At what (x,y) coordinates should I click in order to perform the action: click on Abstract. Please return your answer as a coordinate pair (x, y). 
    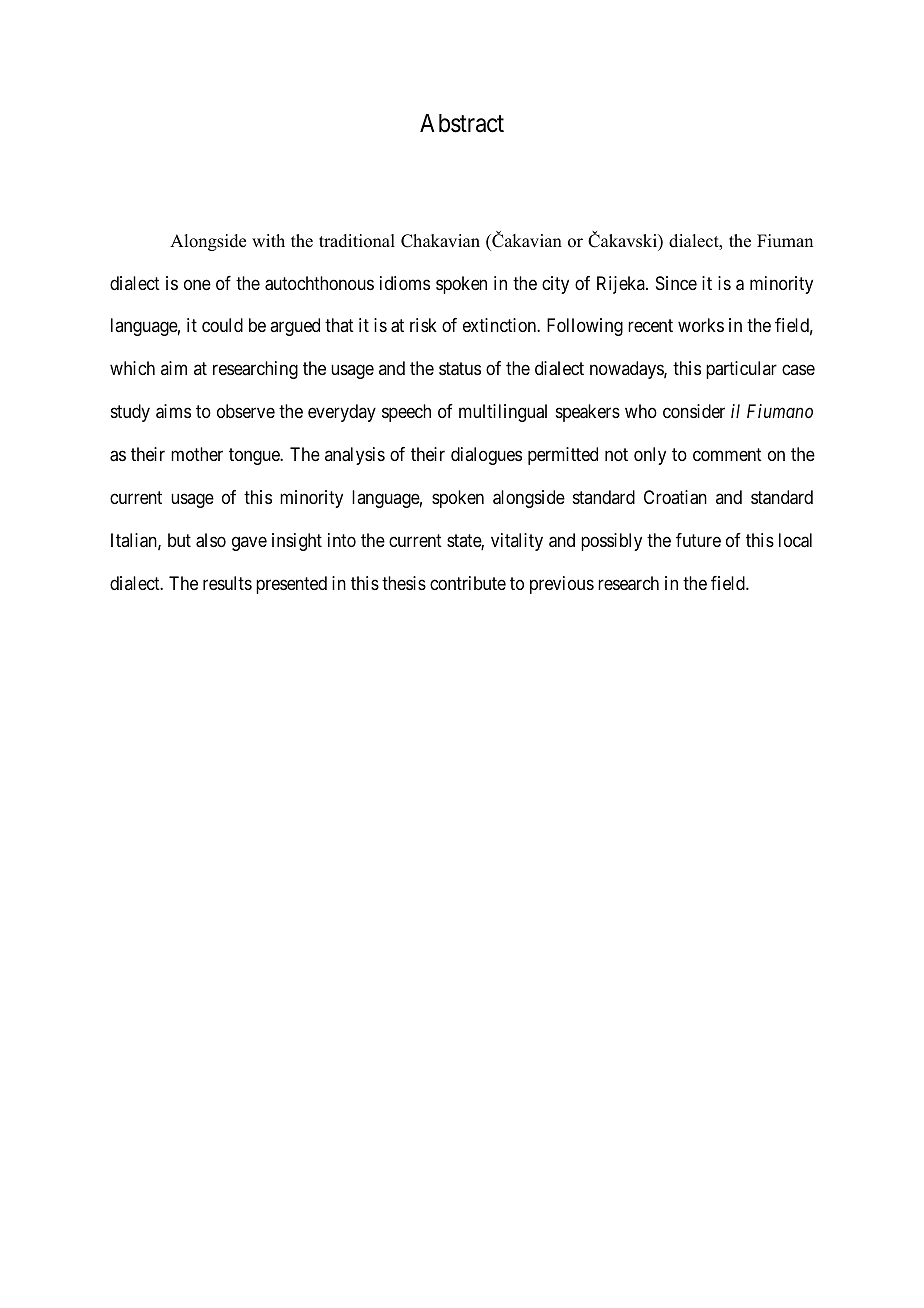
    Looking at the image, I should click on (462, 123).
